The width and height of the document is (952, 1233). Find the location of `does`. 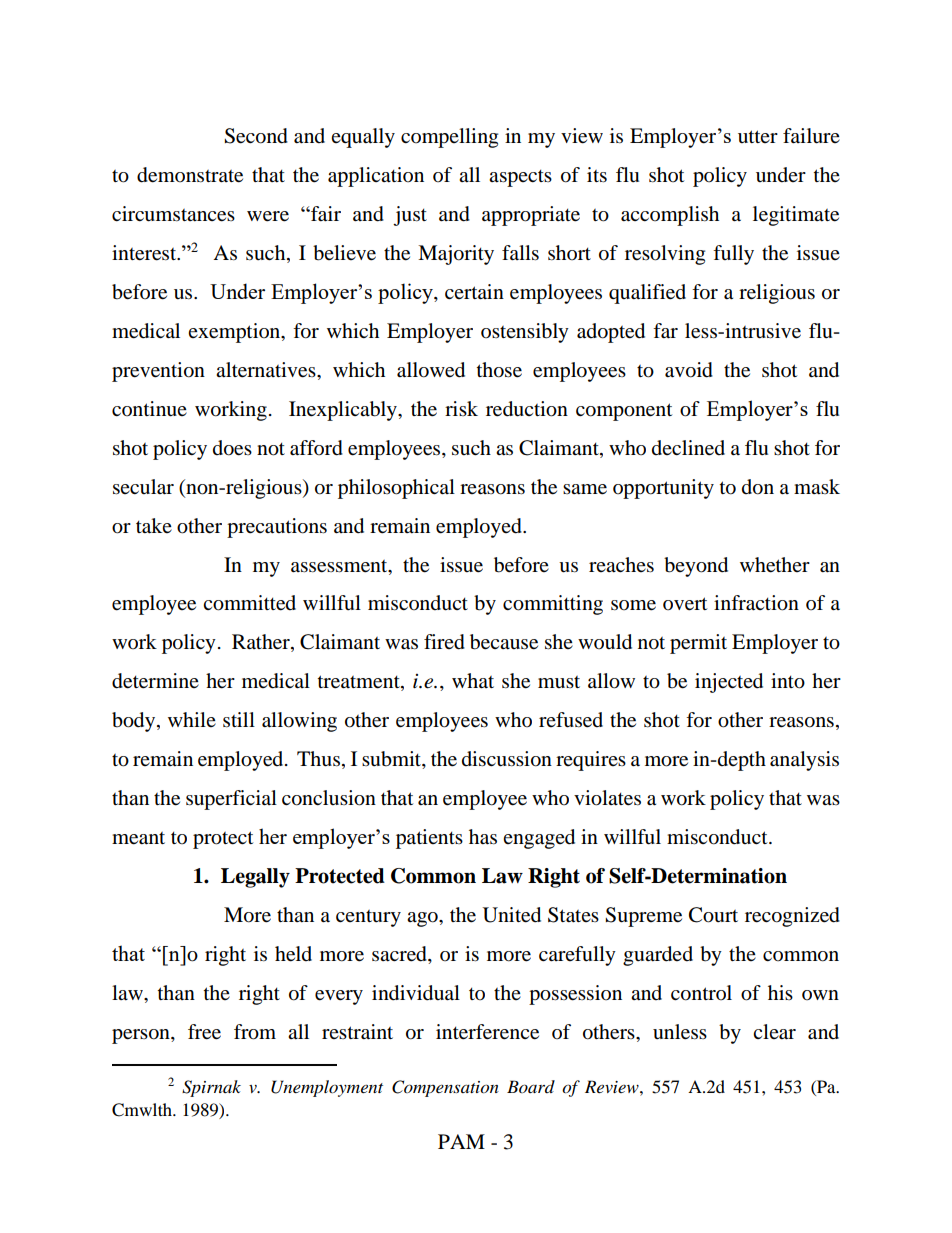

does is located at coordinates (232, 448).
